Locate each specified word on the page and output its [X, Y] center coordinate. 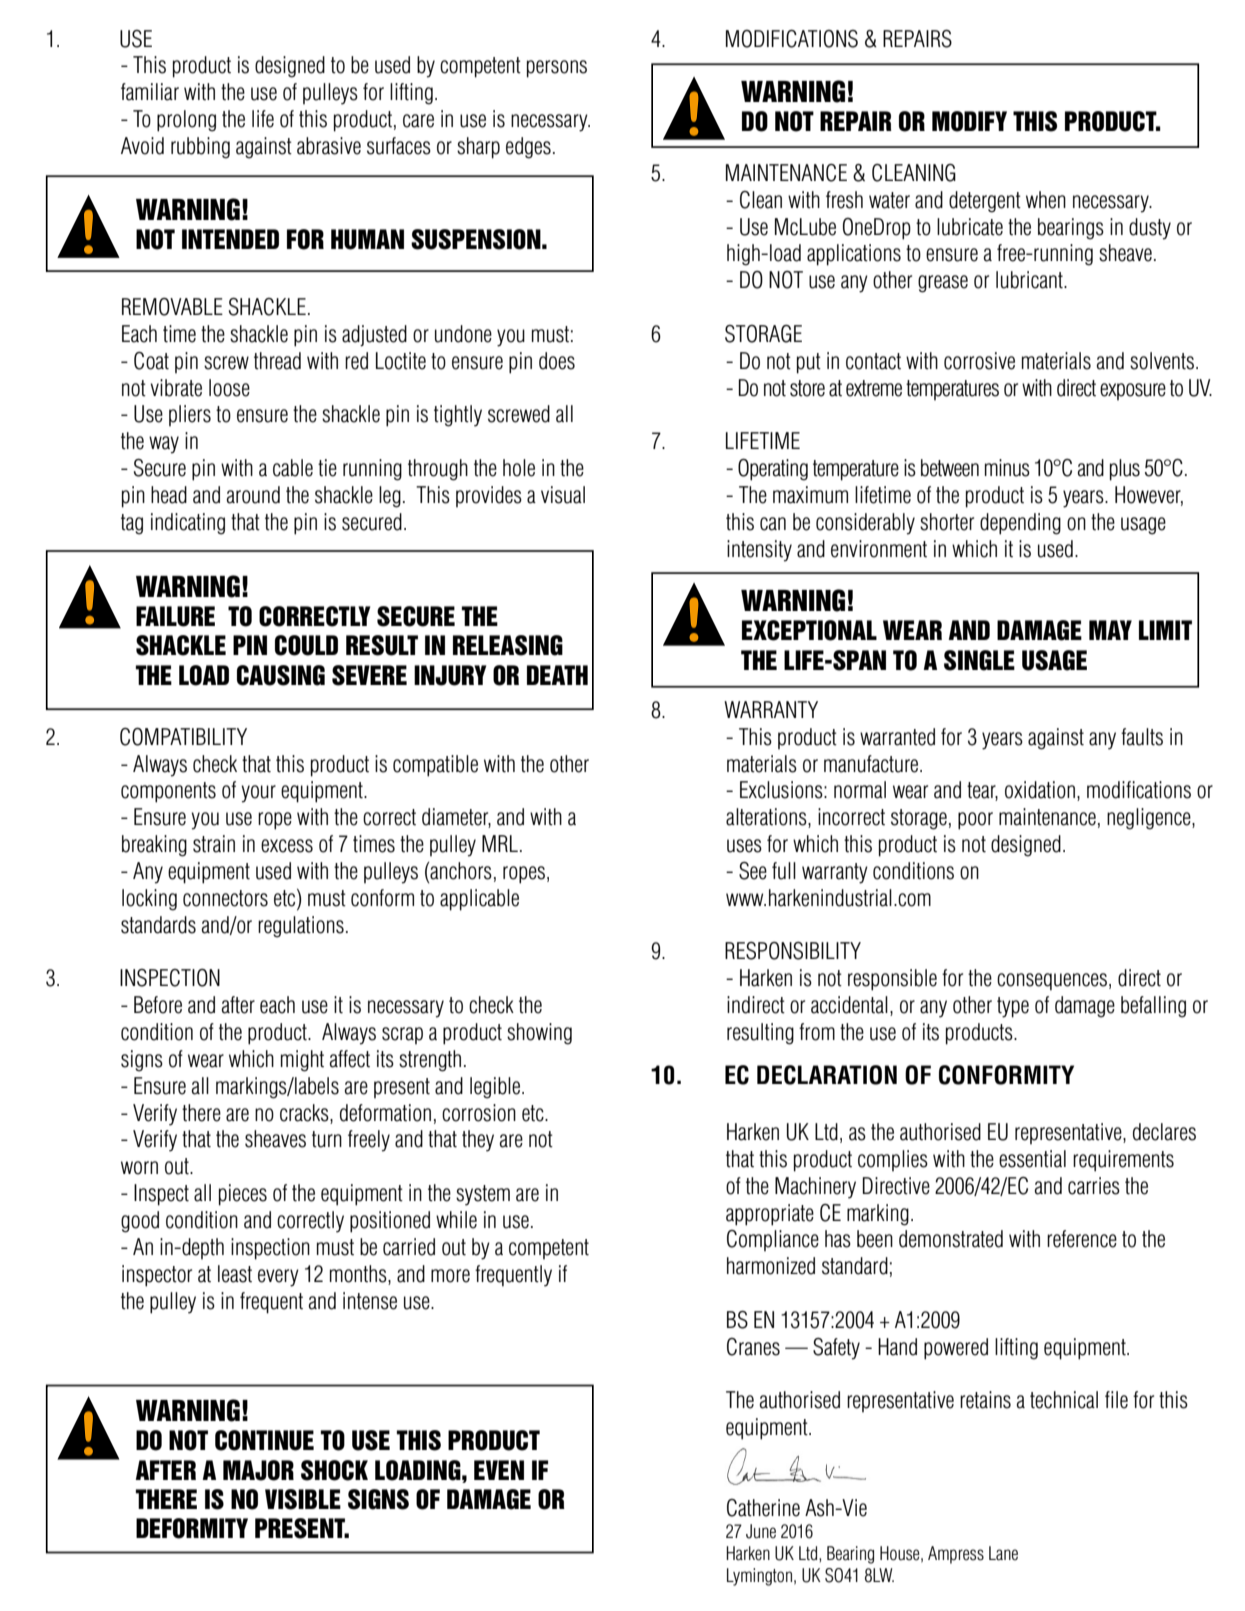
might [302, 1061]
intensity [759, 551]
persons [557, 69]
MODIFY [969, 121]
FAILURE [175, 616]
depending [1020, 524]
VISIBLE [303, 1499]
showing [539, 1034]
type [1013, 1007]
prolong [186, 121]
